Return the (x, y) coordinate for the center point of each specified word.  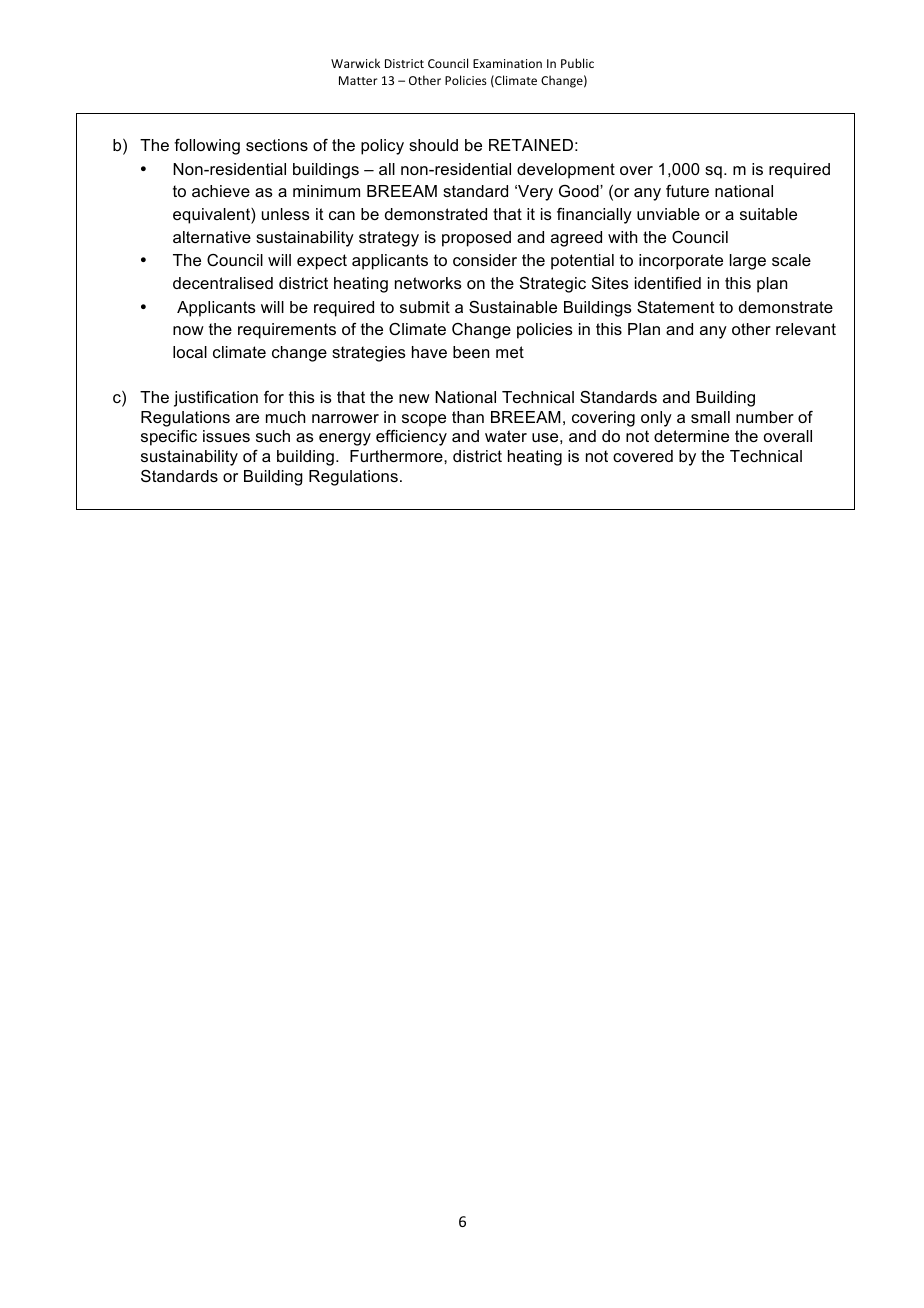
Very (534, 193)
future (687, 191)
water (506, 436)
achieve (221, 191)
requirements (287, 331)
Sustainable (513, 307)
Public (577, 63)
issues (226, 436)
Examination (507, 63)
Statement (676, 307)
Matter (358, 80)
